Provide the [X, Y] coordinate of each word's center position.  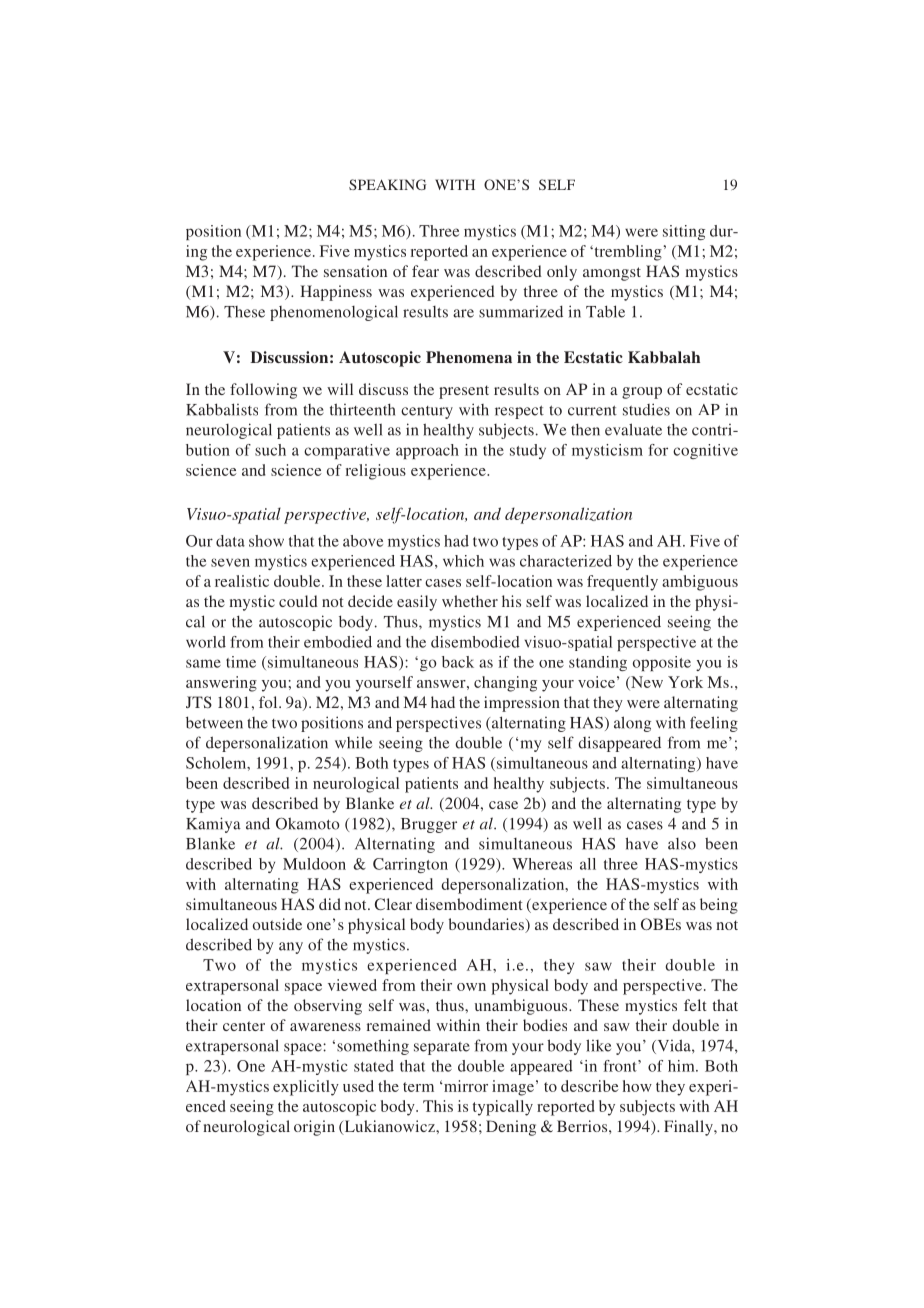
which [463, 561]
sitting [684, 232]
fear [425, 271]
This [438, 1106]
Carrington [410, 865]
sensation [355, 271]
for [658, 450]
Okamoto [308, 823]
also [682, 844]
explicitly [306, 1088]
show [266, 541]
